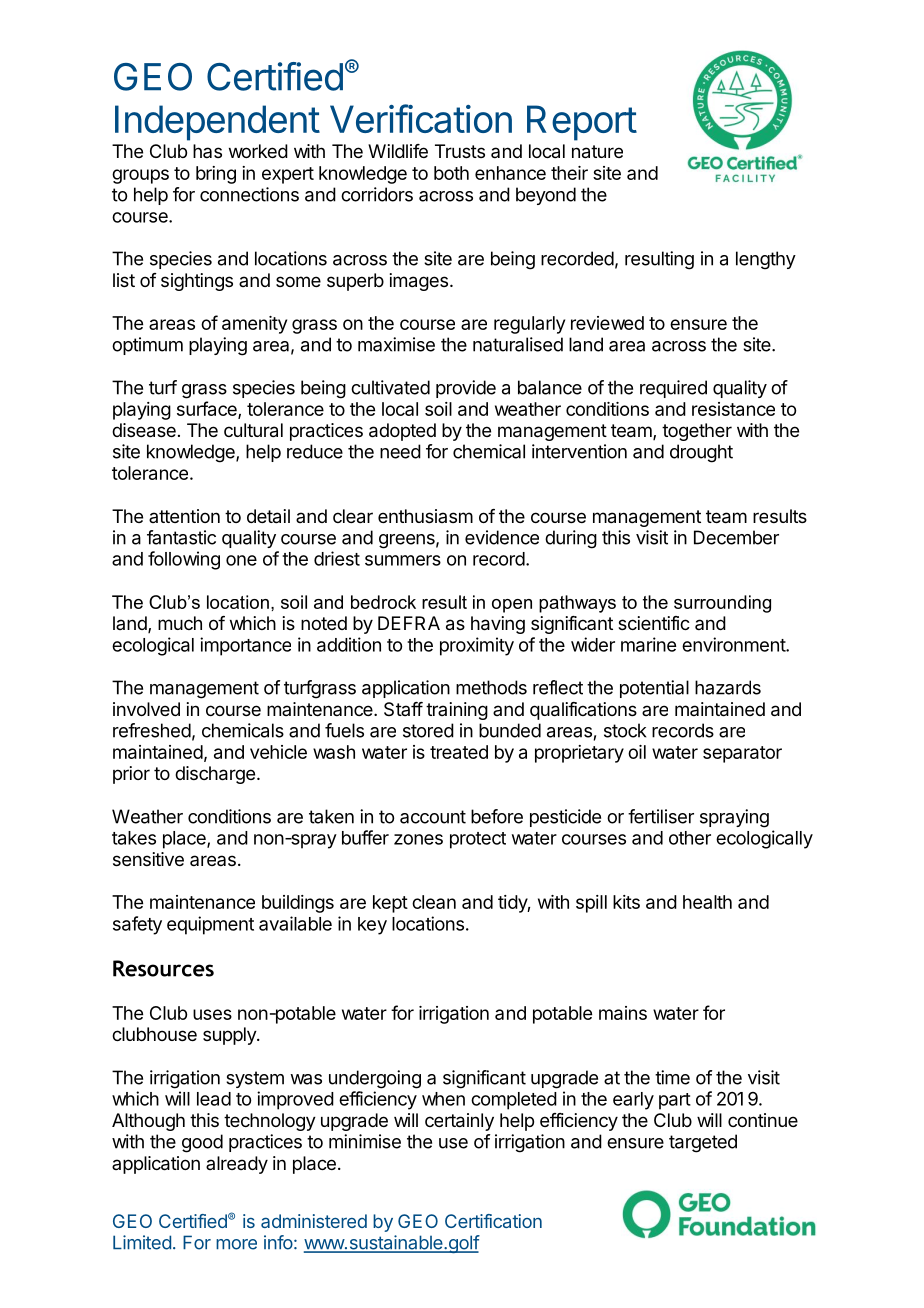 The image size is (924, 1308). What do you see at coordinates (597, 152) in the screenshot?
I see `nature` at bounding box center [597, 152].
